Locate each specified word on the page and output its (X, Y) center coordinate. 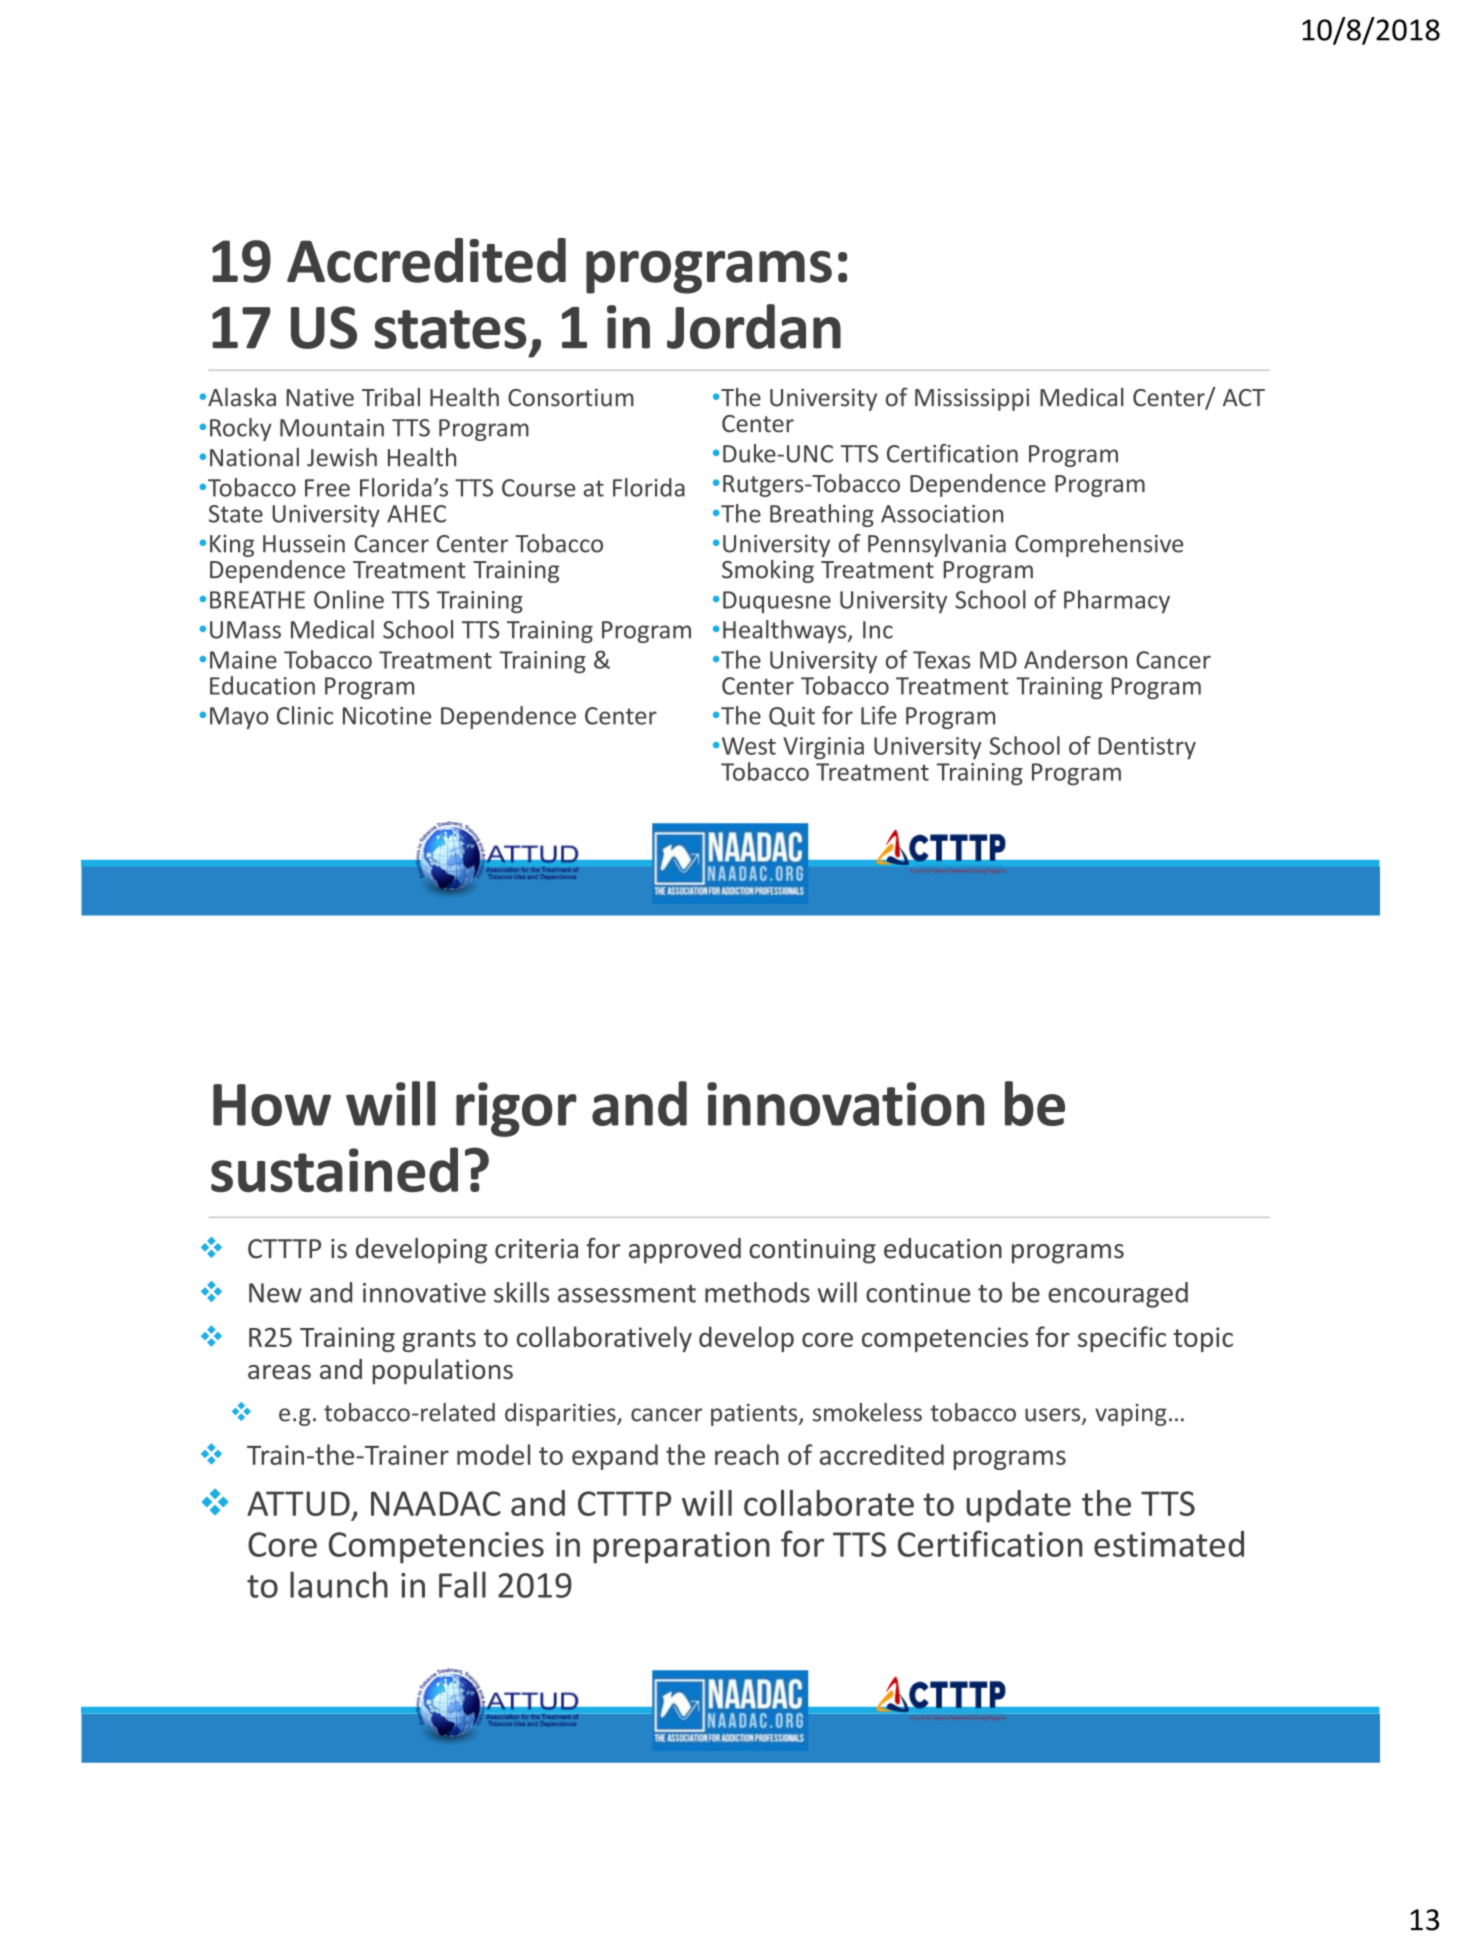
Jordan (754, 326)
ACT (1244, 398)
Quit (792, 717)
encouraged (1118, 1295)
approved (685, 1251)
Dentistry (1147, 748)
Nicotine (387, 716)
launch (339, 1584)
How (272, 1105)
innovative (424, 1293)
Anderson (1075, 659)
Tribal (391, 397)
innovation (845, 1104)
